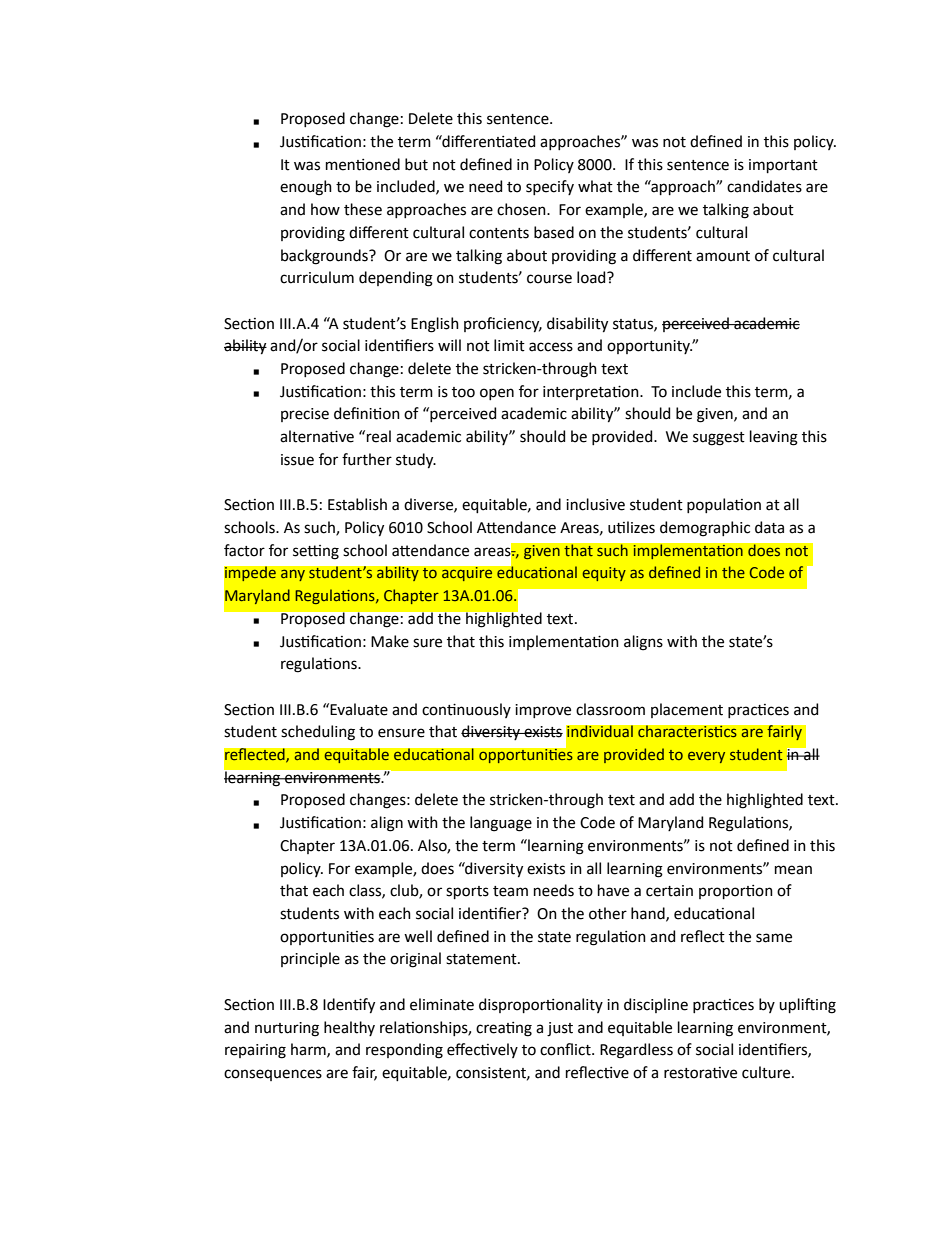  What do you see at coordinates (318, 733) in the page?
I see `scheduling` at bounding box center [318, 733].
